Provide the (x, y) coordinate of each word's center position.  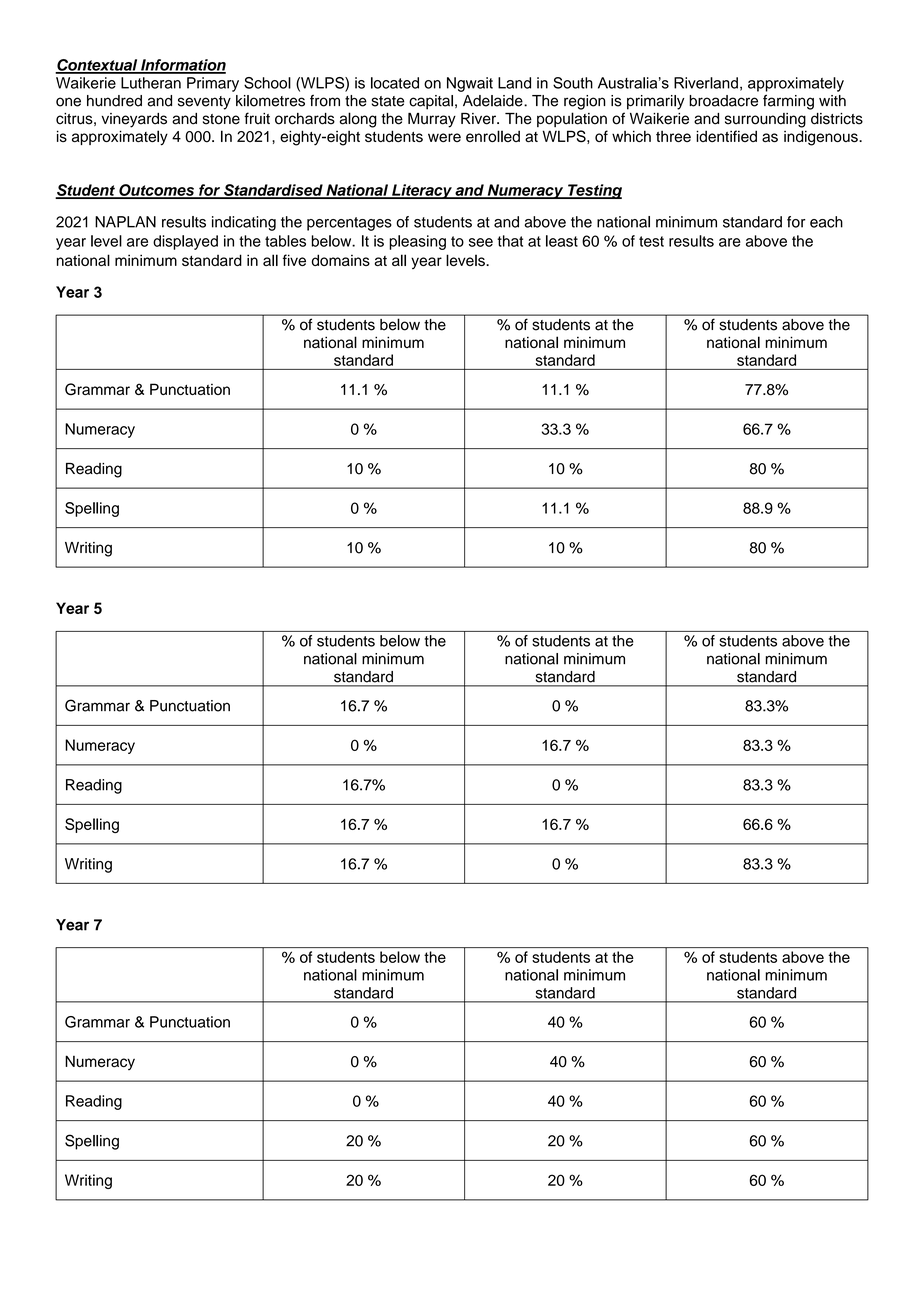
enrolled (493, 136)
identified (726, 136)
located (395, 83)
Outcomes (157, 191)
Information (182, 66)
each (826, 222)
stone (221, 119)
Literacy (422, 191)
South (573, 83)
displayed (185, 242)
